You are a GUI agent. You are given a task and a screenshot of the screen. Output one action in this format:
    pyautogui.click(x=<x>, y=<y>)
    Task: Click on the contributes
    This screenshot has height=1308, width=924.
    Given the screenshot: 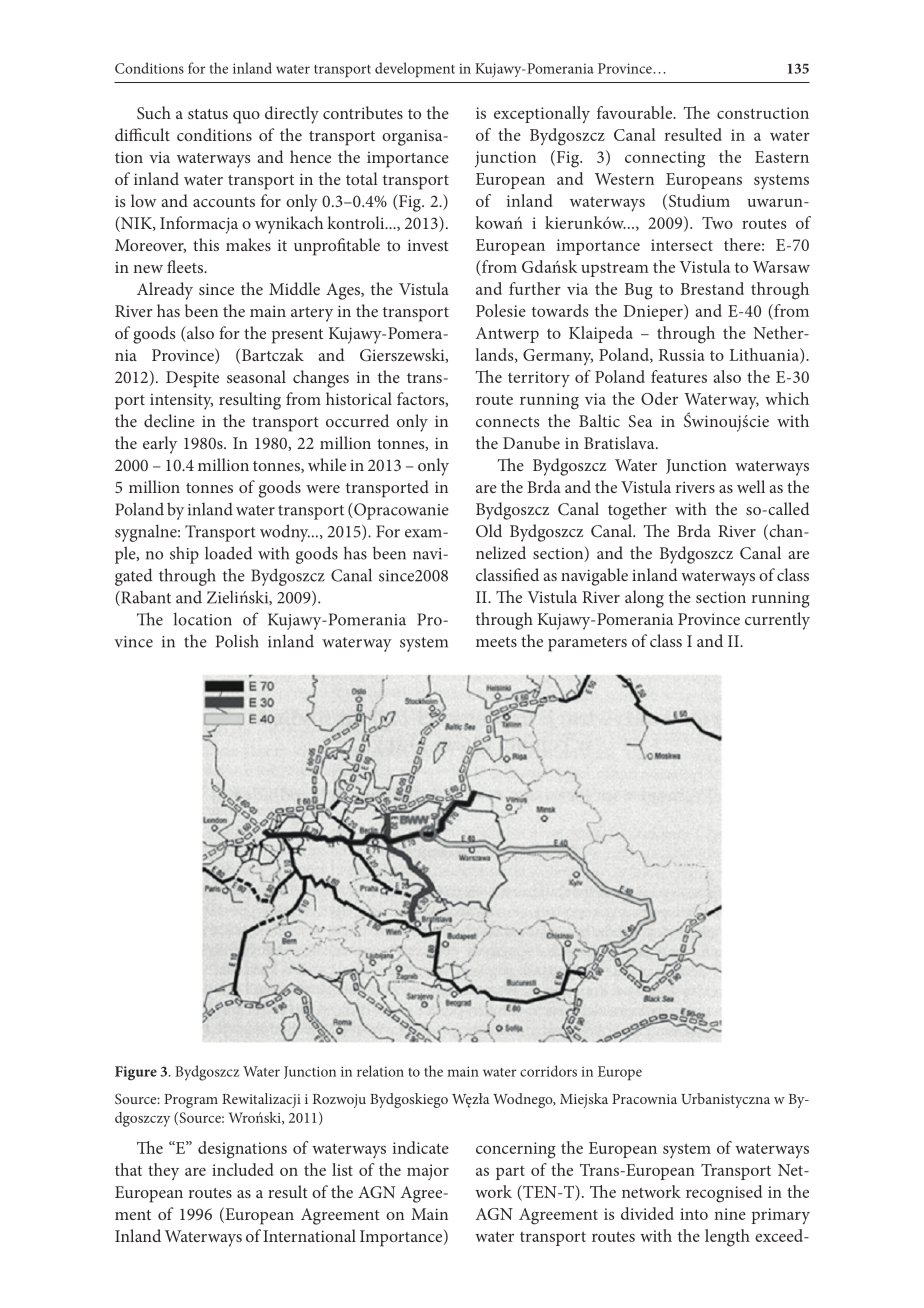 What is the action you would take?
    pyautogui.click(x=363, y=112)
